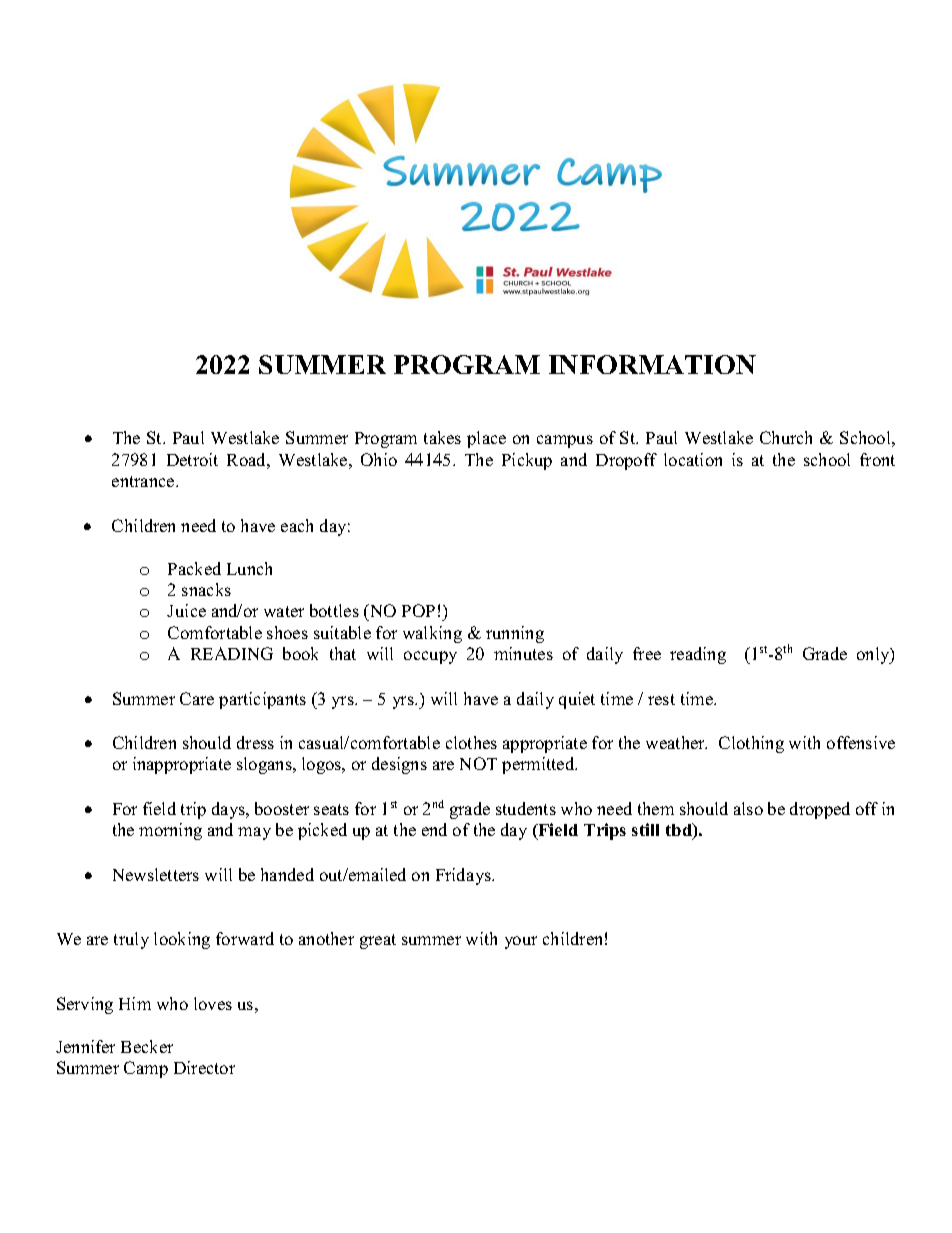 Image resolution: width=952 pixels, height=1233 pixels. What do you see at coordinates (874, 655) in the document?
I see `only` at bounding box center [874, 655].
